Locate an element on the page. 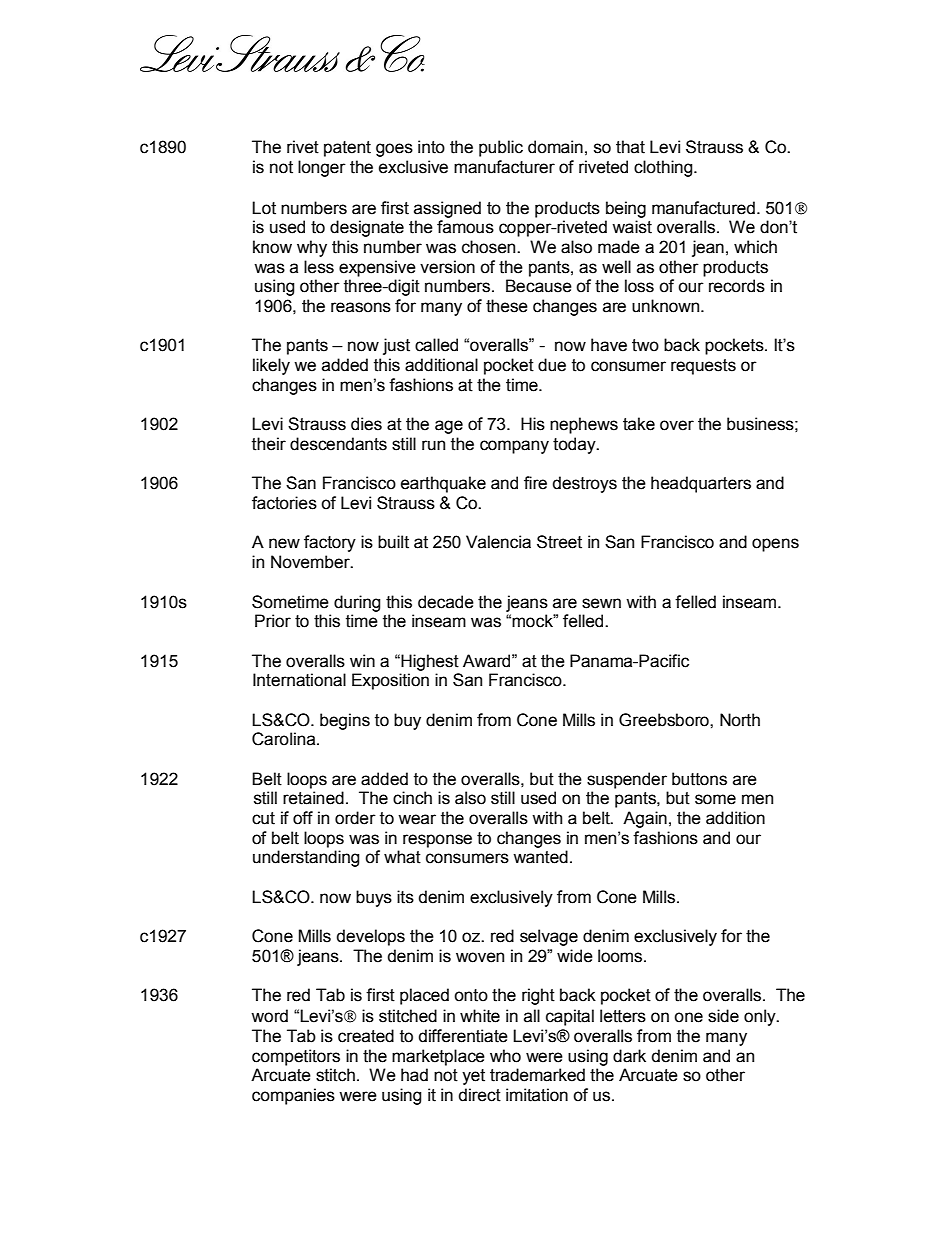 This image has width=952, height=1233. due is located at coordinates (552, 365).
